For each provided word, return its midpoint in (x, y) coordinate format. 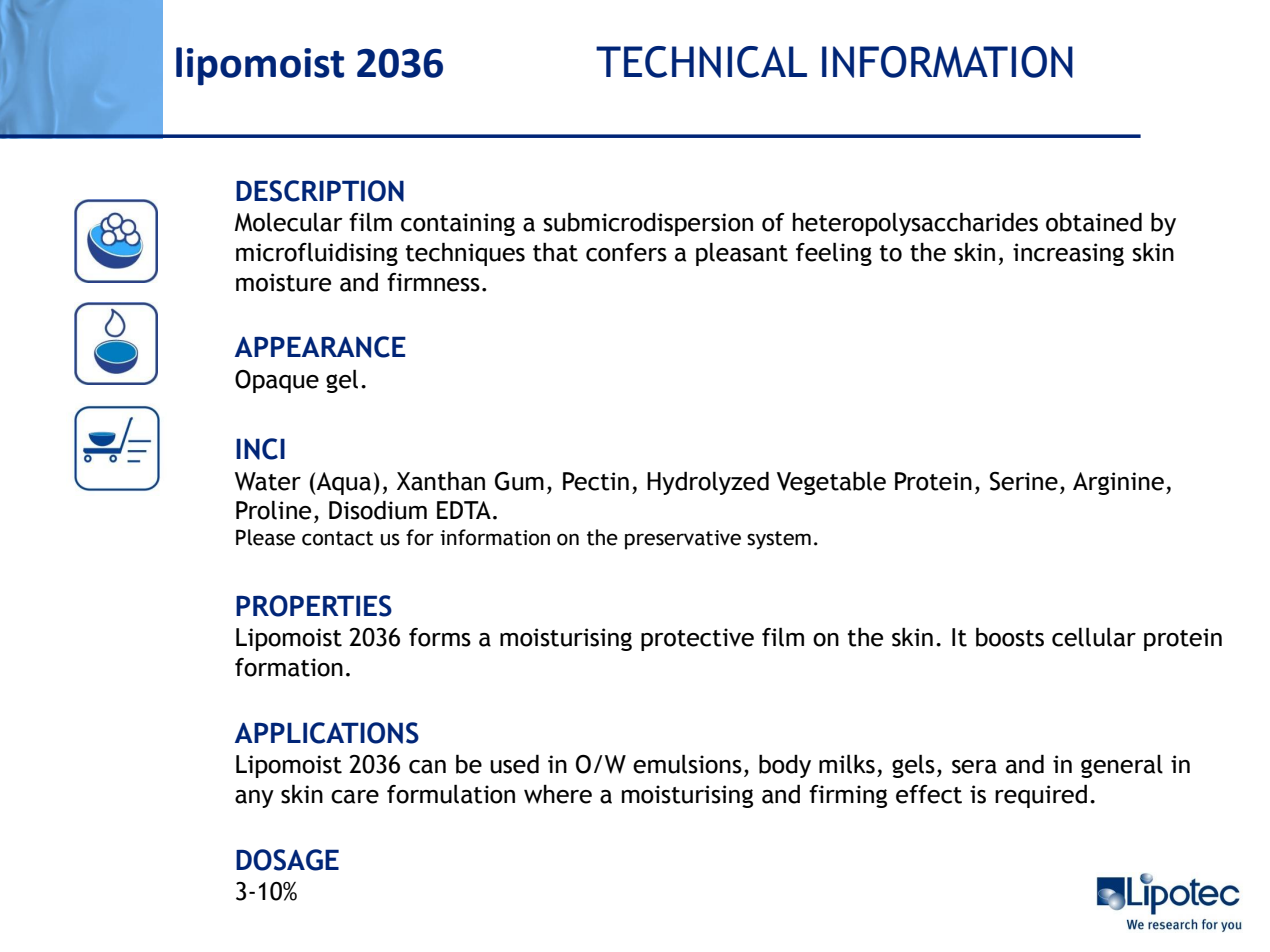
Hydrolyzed (708, 483)
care (355, 797)
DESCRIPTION (320, 191)
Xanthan (441, 481)
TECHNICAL (701, 62)
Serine (1024, 481)
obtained (1094, 222)
